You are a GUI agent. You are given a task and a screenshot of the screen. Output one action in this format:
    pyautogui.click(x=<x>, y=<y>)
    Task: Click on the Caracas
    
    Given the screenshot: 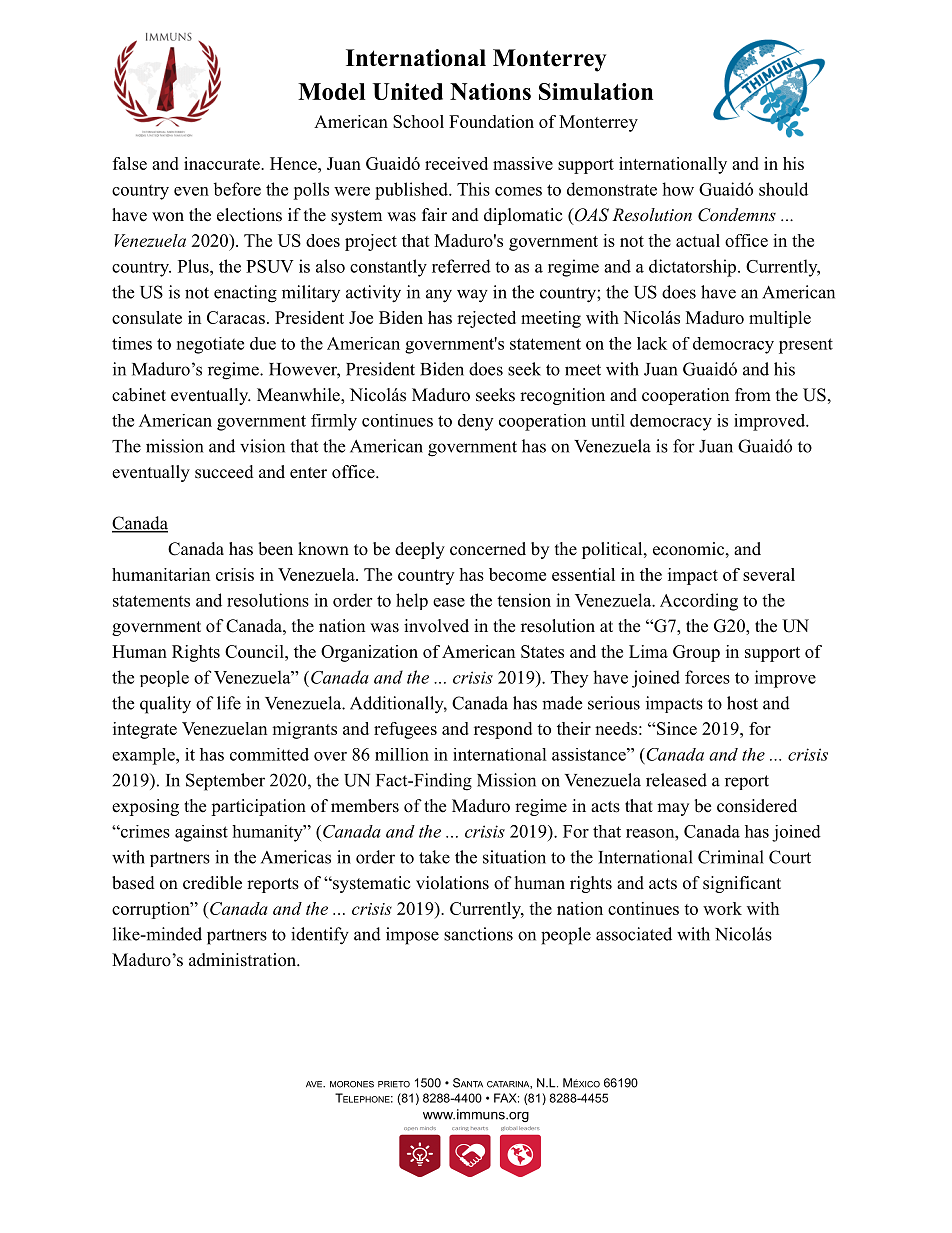 What is the action you would take?
    pyautogui.click(x=236, y=317)
